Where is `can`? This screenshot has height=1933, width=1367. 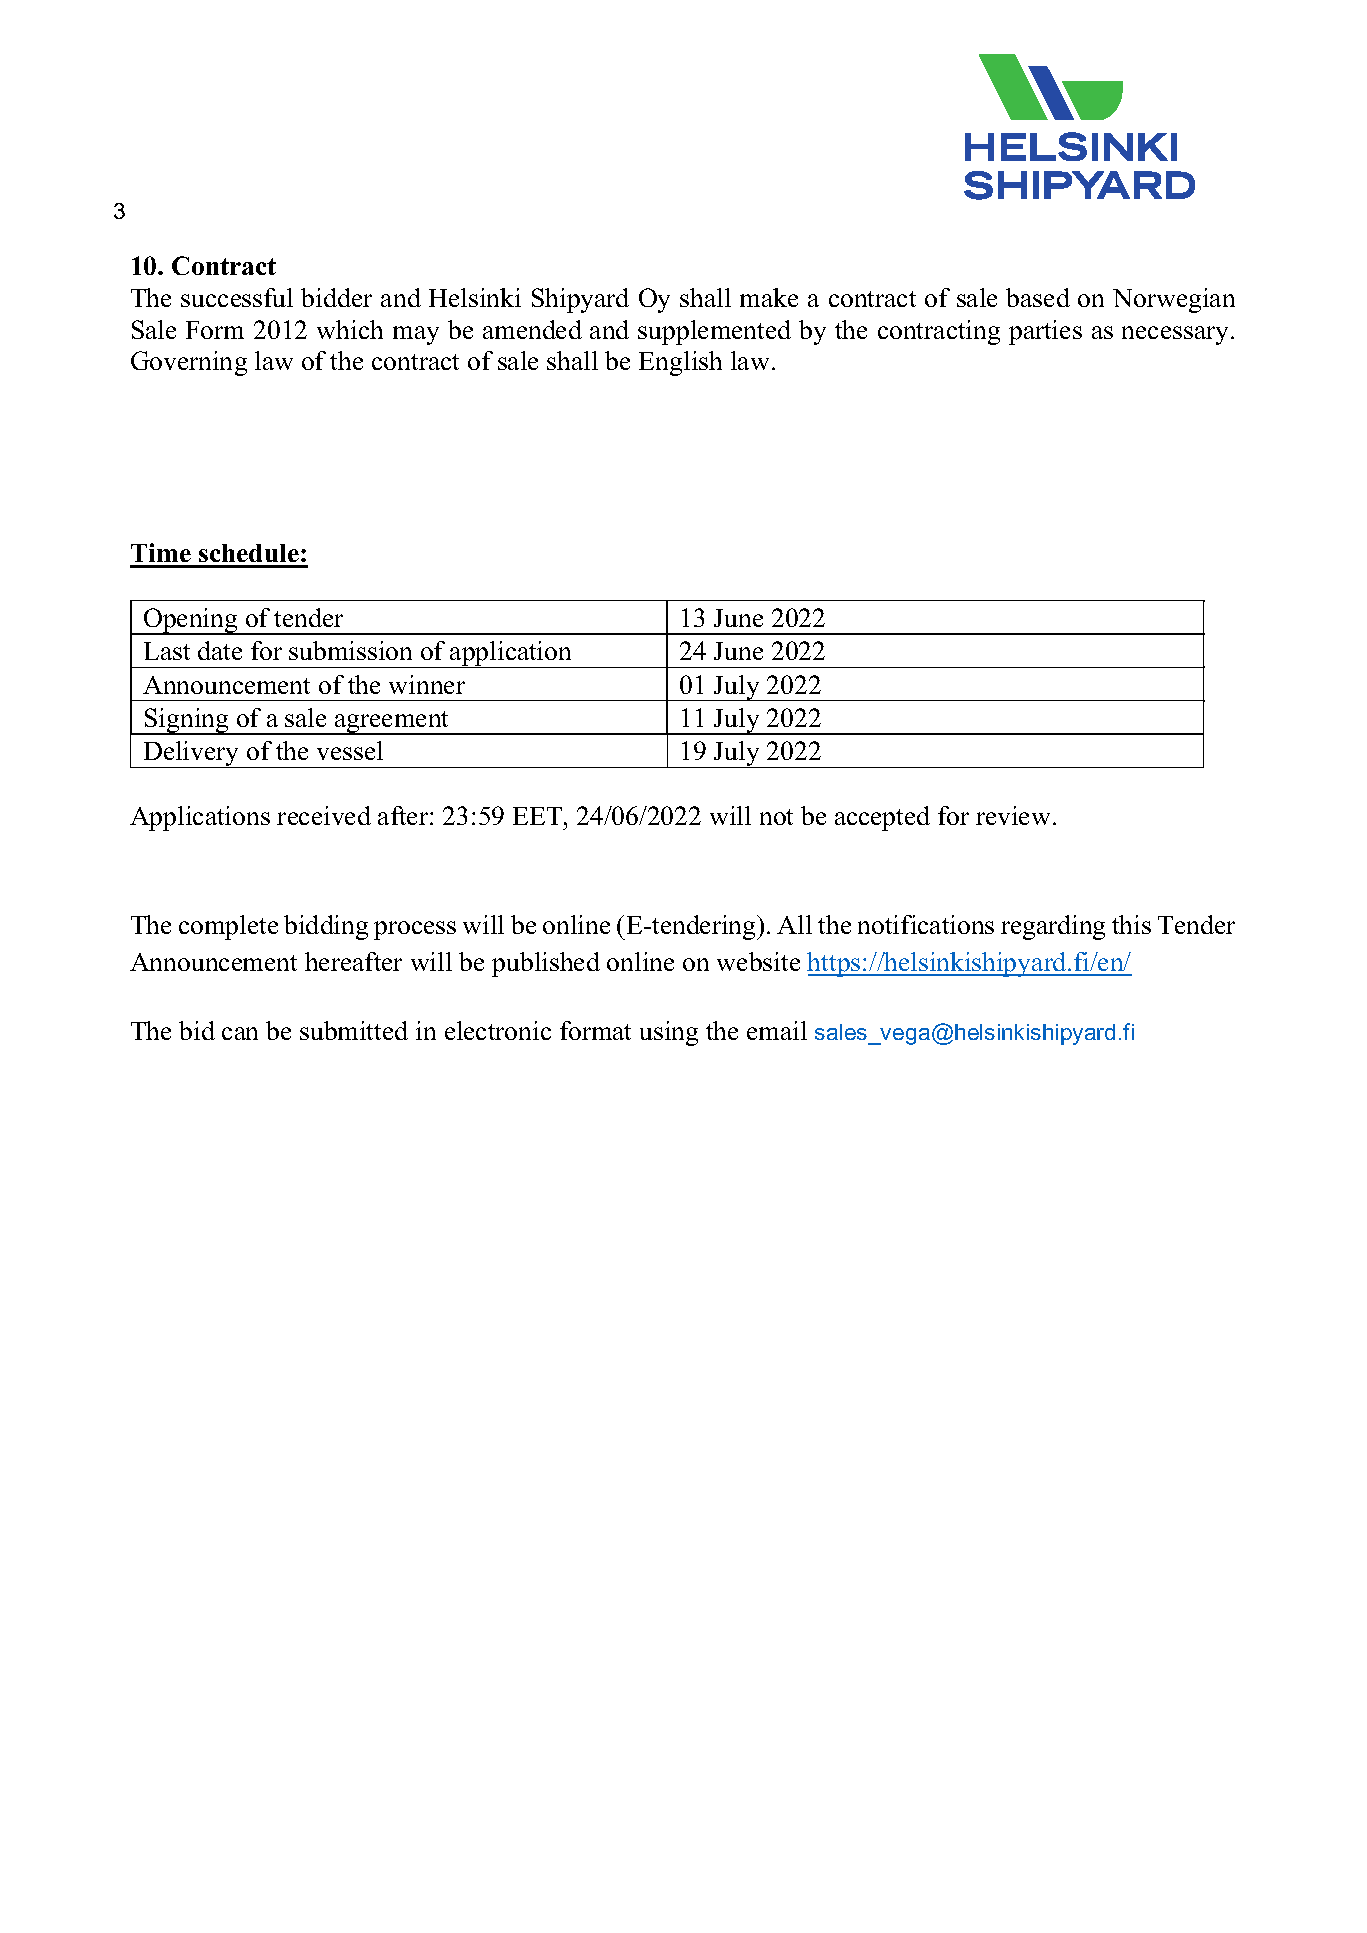
can is located at coordinates (240, 1033).
